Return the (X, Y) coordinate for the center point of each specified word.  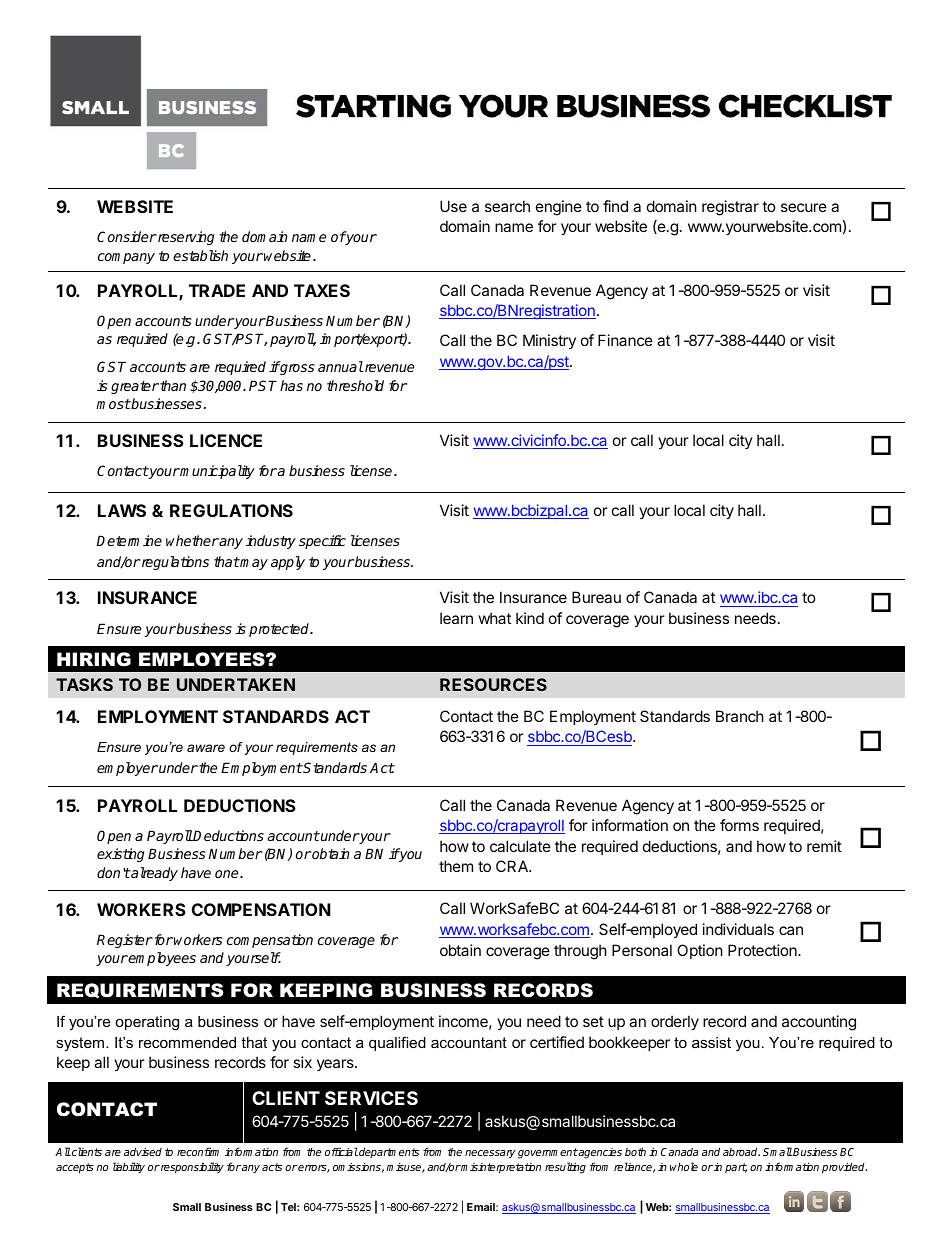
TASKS (84, 684)
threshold (355, 385)
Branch (740, 716)
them (456, 866)
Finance (625, 340)
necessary (490, 1154)
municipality (217, 472)
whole (684, 1166)
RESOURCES (493, 684)
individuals (738, 929)
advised (143, 1151)
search (507, 206)
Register (125, 941)
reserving (185, 238)
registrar (730, 208)
